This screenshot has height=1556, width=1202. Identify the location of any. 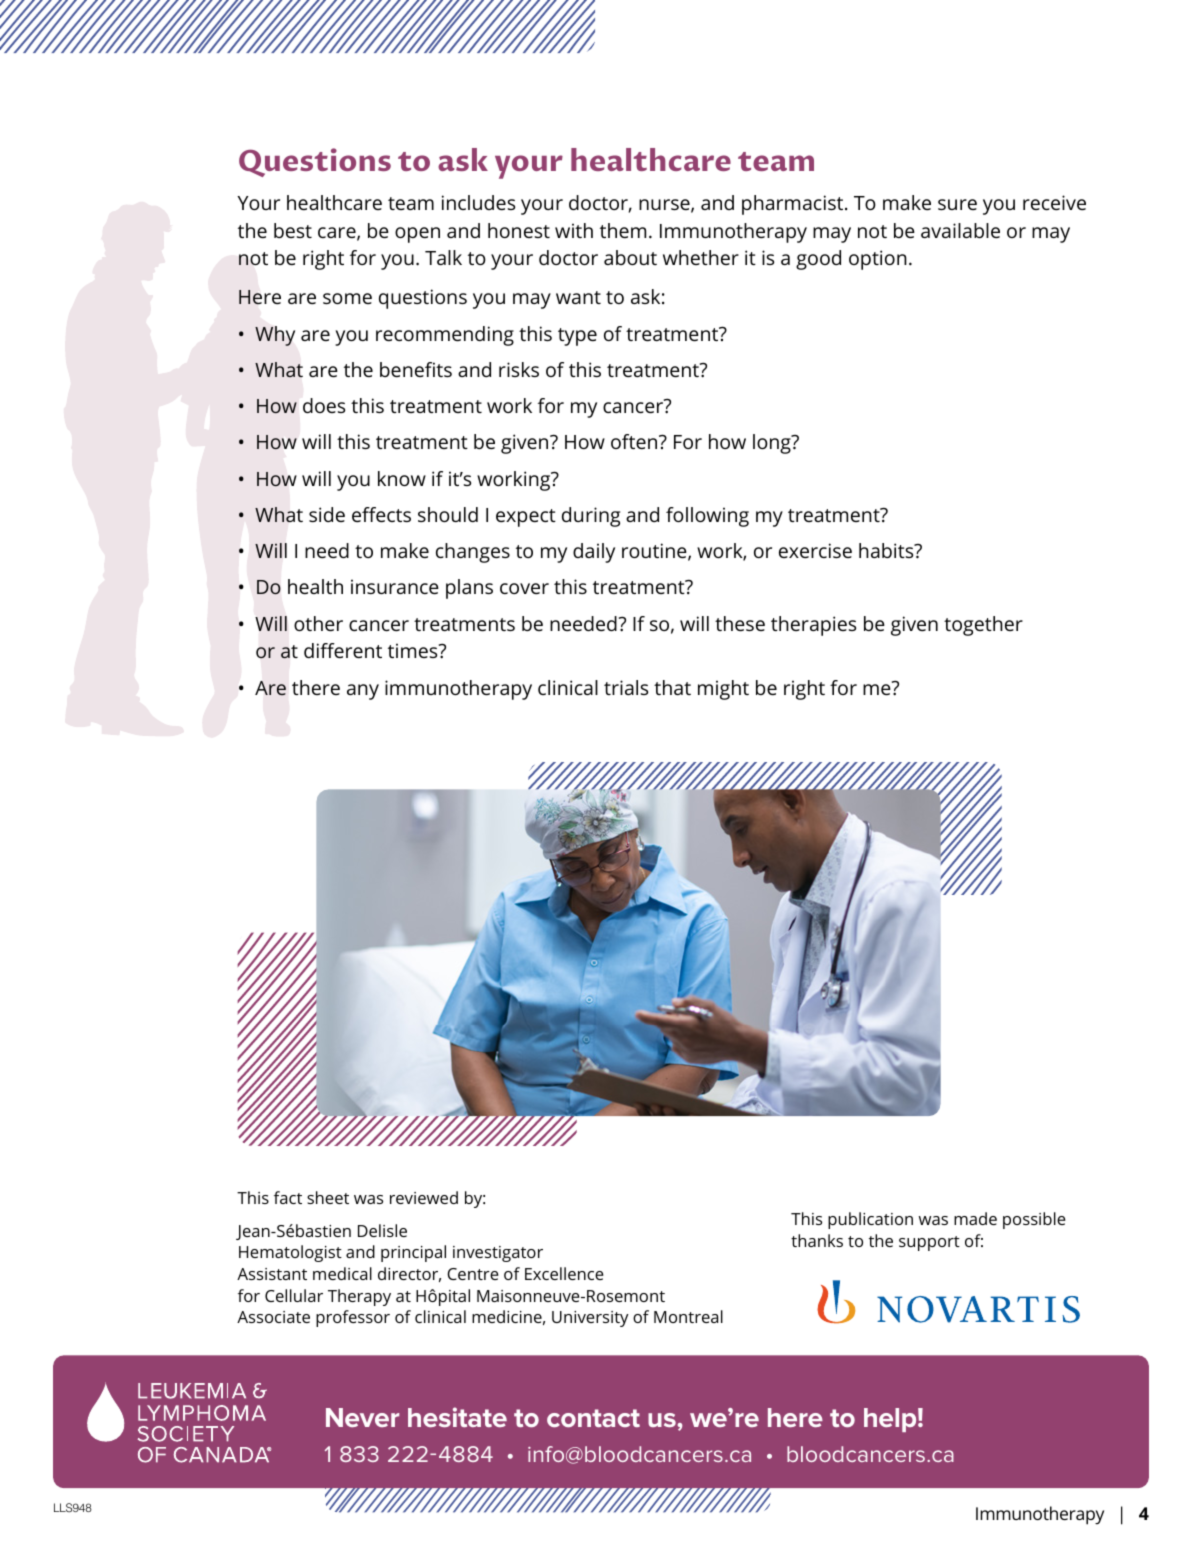
(363, 692).
